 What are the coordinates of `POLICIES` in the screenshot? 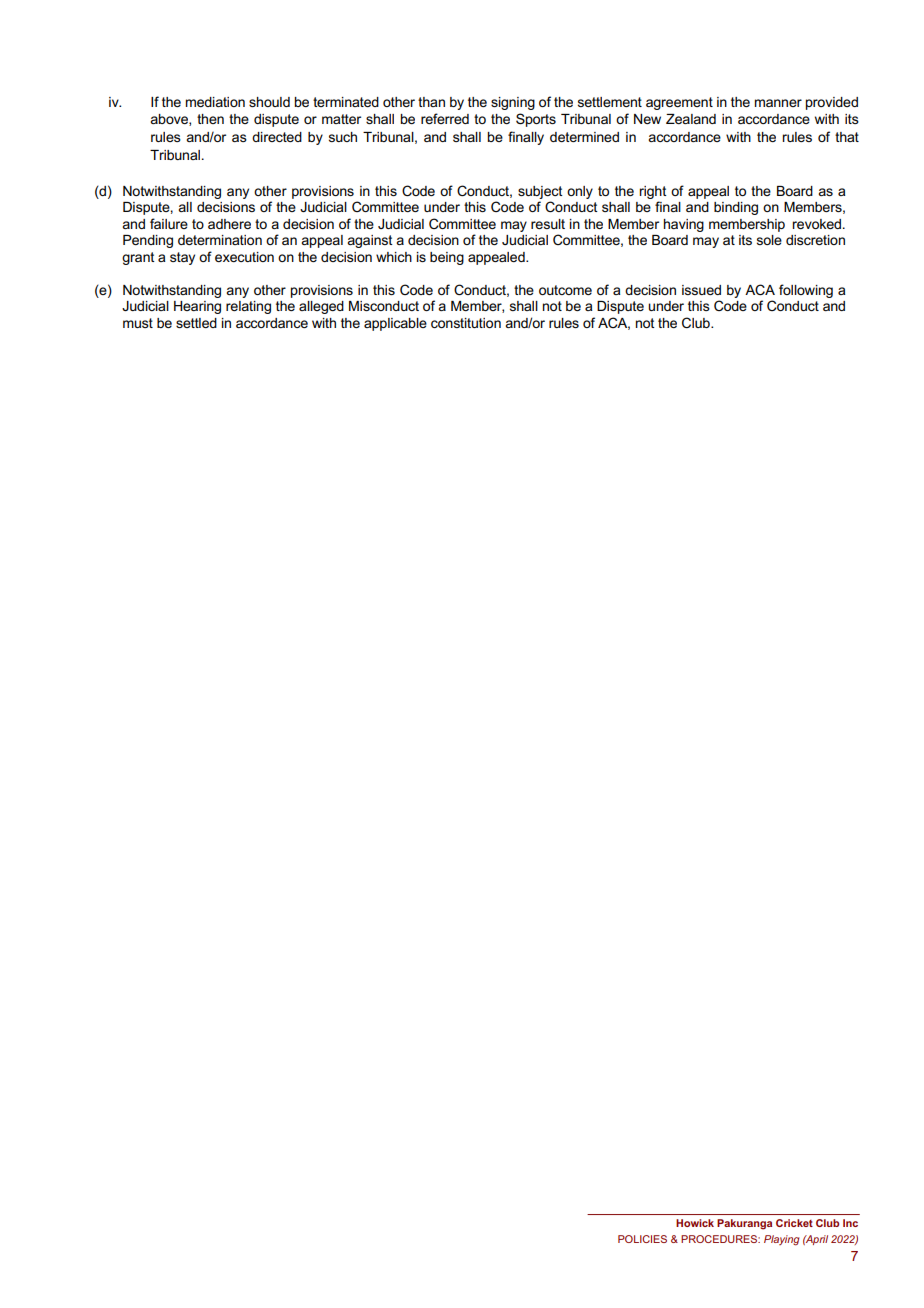 It's located at (642, 1239).
